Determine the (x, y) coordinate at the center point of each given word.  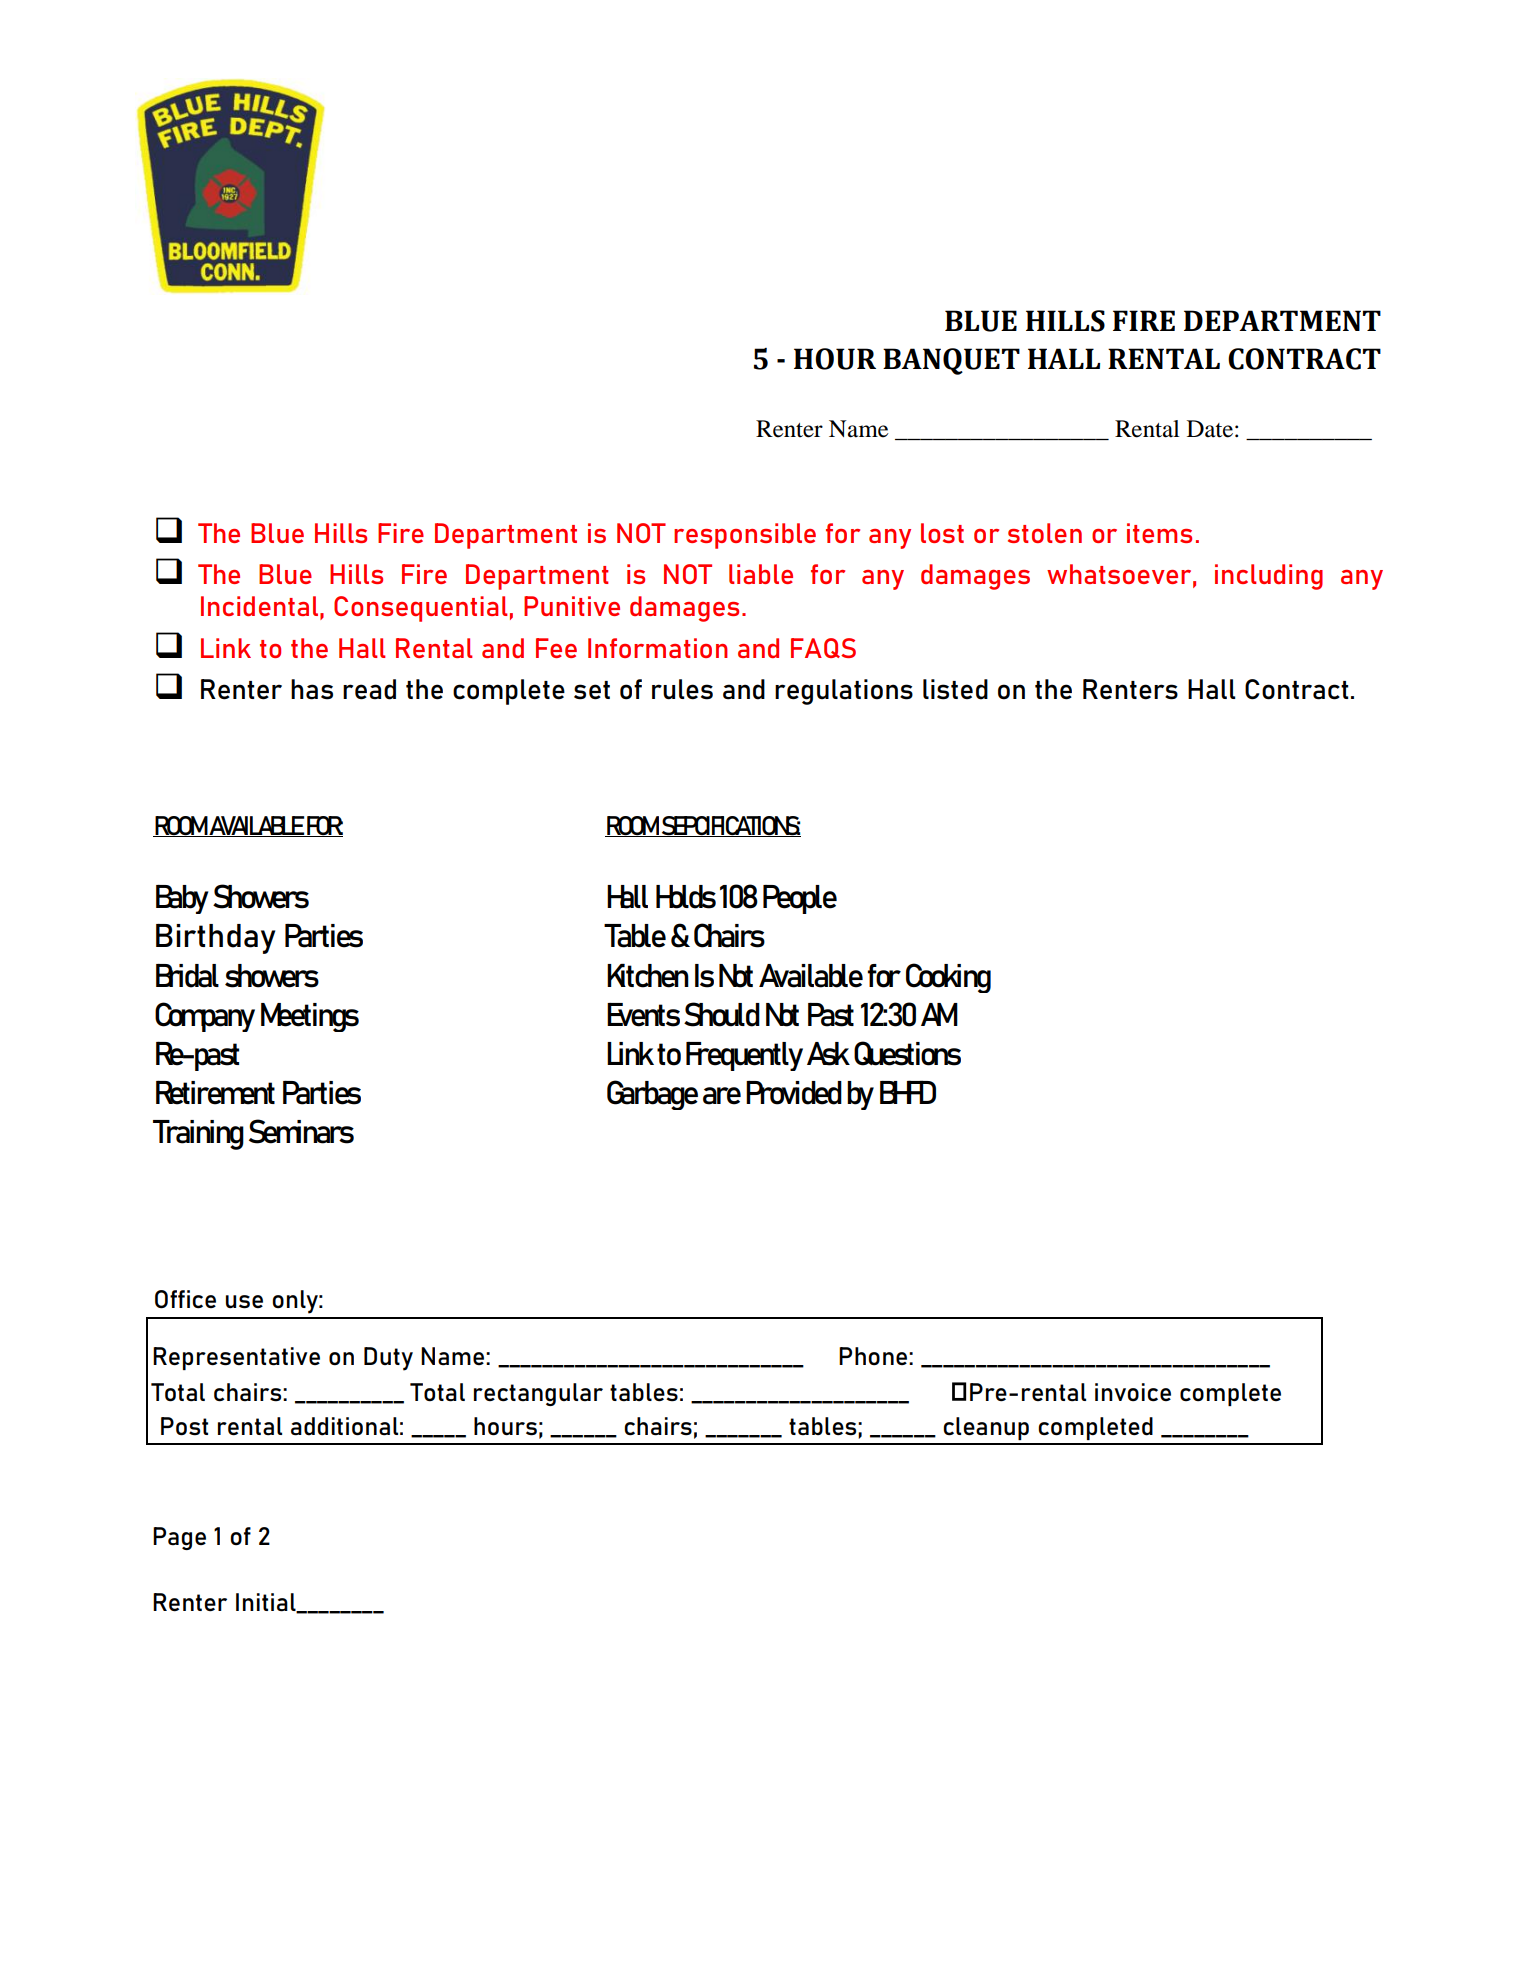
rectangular (538, 1394)
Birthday (215, 939)
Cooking (948, 978)
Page (179, 1538)
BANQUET (951, 361)
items (1159, 533)
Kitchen (648, 976)
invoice (1133, 1392)
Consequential (421, 609)
